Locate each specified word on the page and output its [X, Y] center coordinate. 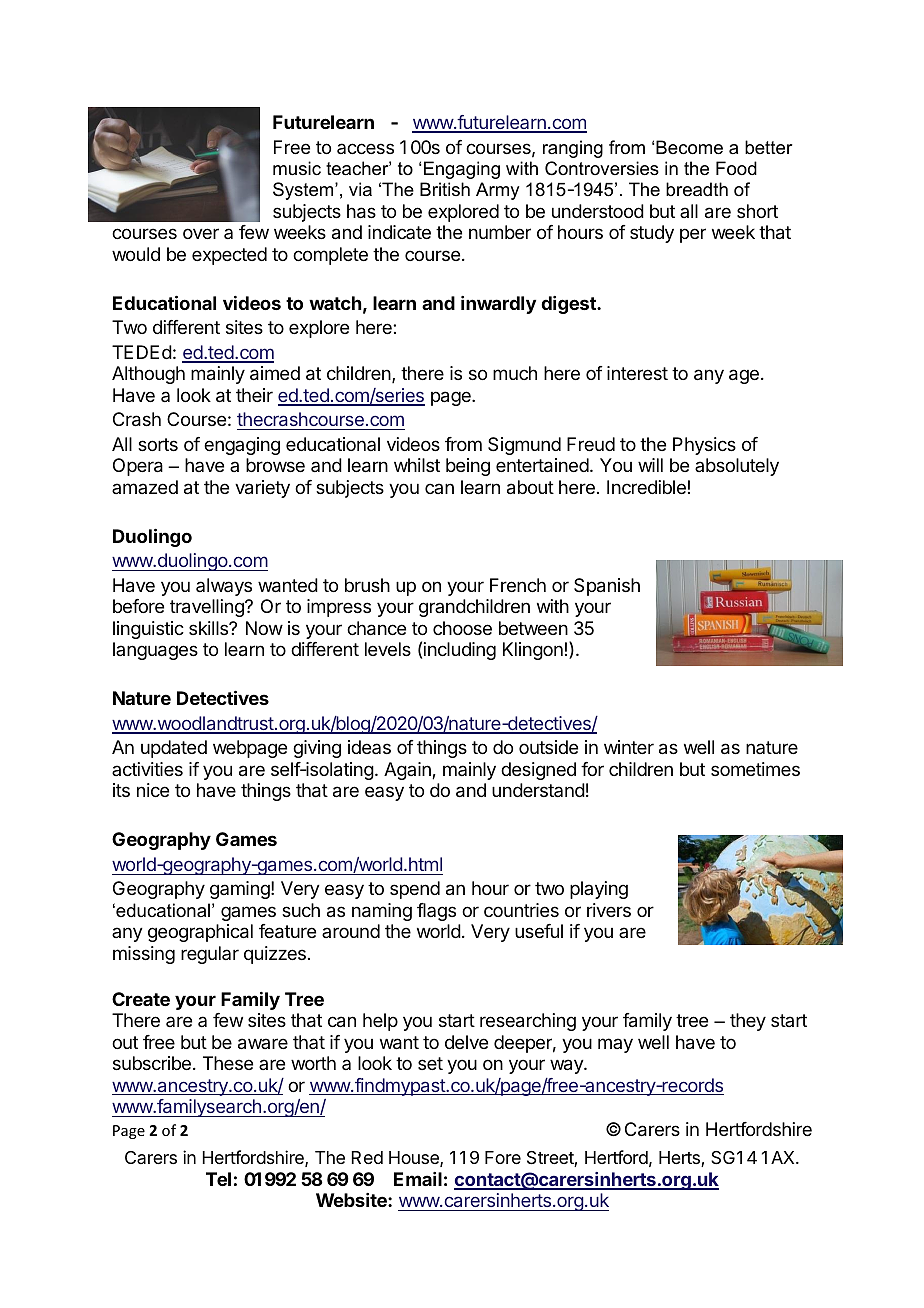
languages [155, 651]
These [228, 1063]
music [297, 168]
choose [462, 628]
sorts [158, 444]
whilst [417, 465]
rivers [609, 910]
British [445, 189]
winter [629, 747]
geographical [200, 933]
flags [436, 912]
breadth [697, 189]
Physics [704, 446]
